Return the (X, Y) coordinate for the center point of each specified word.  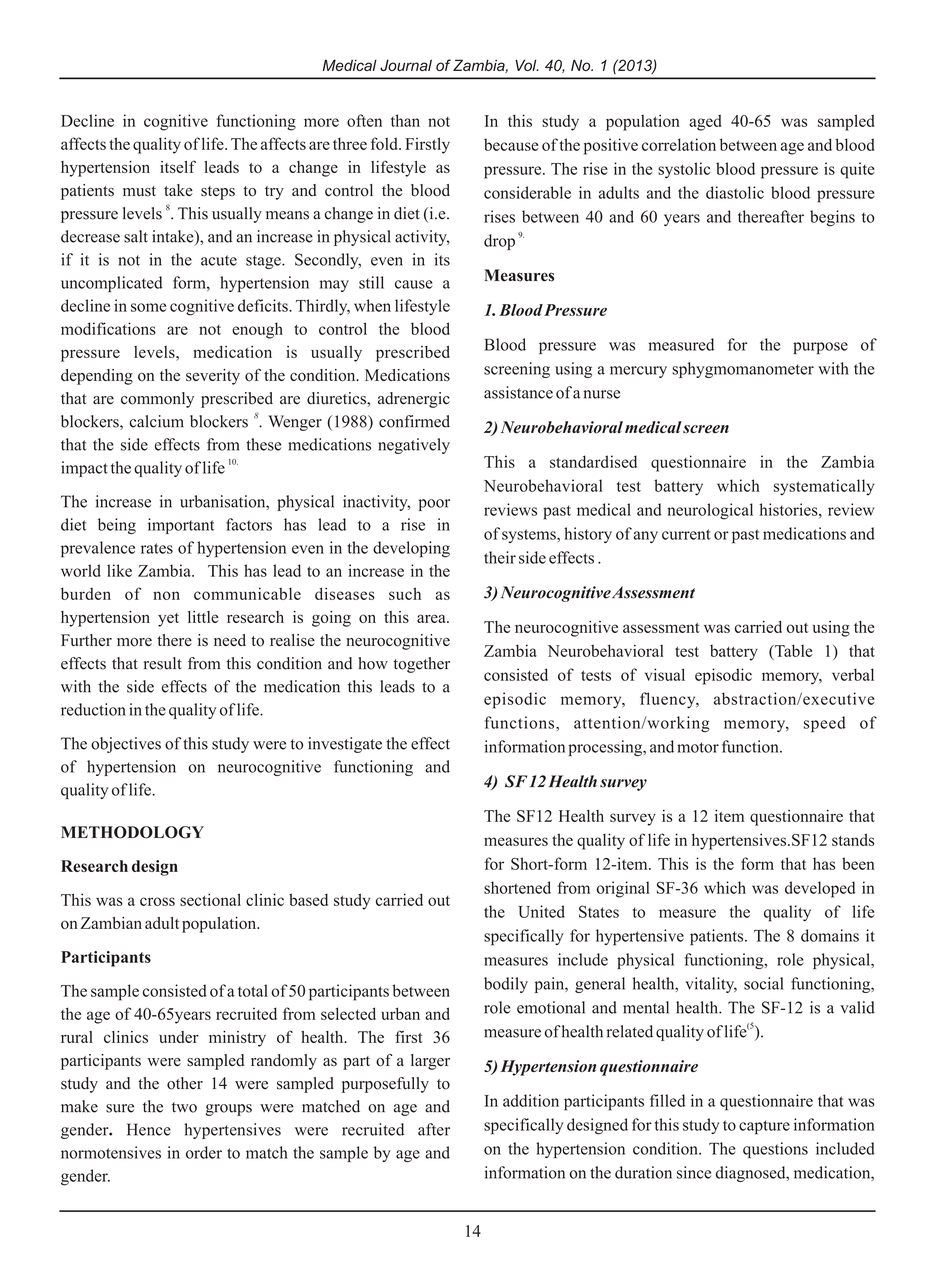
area (432, 618)
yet (168, 620)
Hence (149, 1129)
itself (178, 166)
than (405, 120)
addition (531, 1100)
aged (705, 123)
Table (792, 650)
